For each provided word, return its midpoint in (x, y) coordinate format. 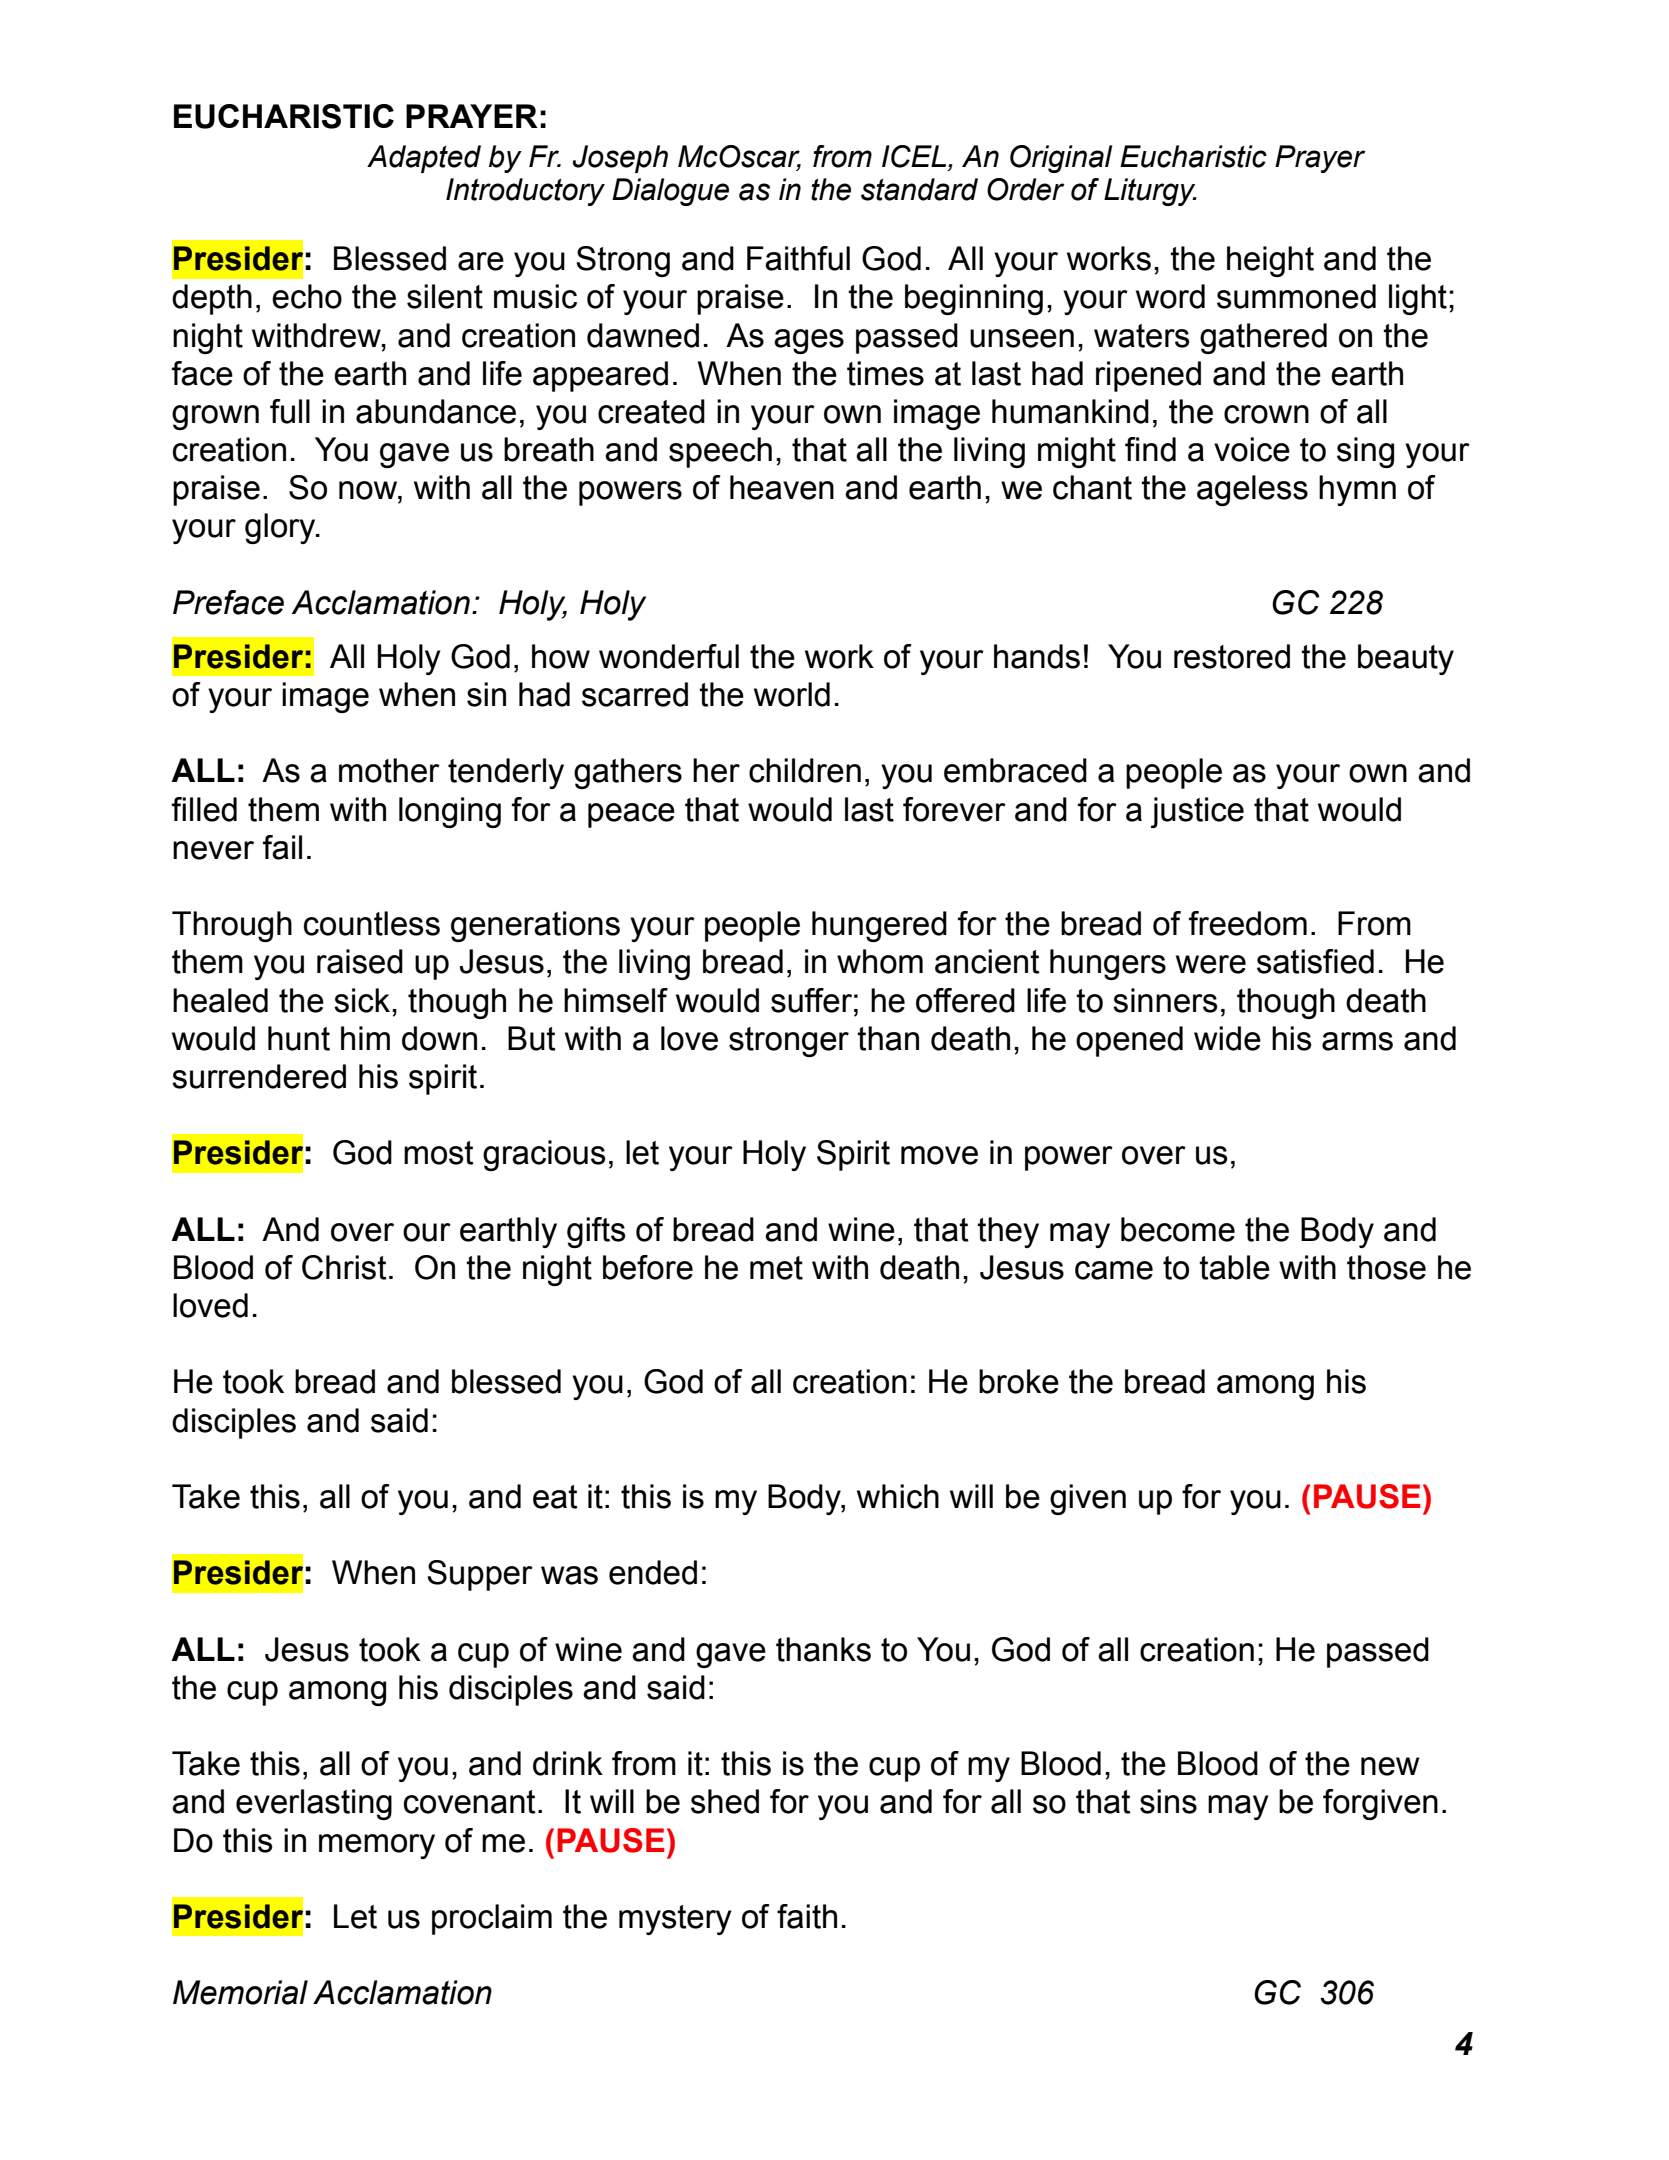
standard (919, 189)
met (776, 1268)
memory (377, 1846)
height (1270, 261)
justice (1197, 812)
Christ (344, 1267)
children (805, 770)
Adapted (424, 159)
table (1234, 1267)
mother (389, 770)
